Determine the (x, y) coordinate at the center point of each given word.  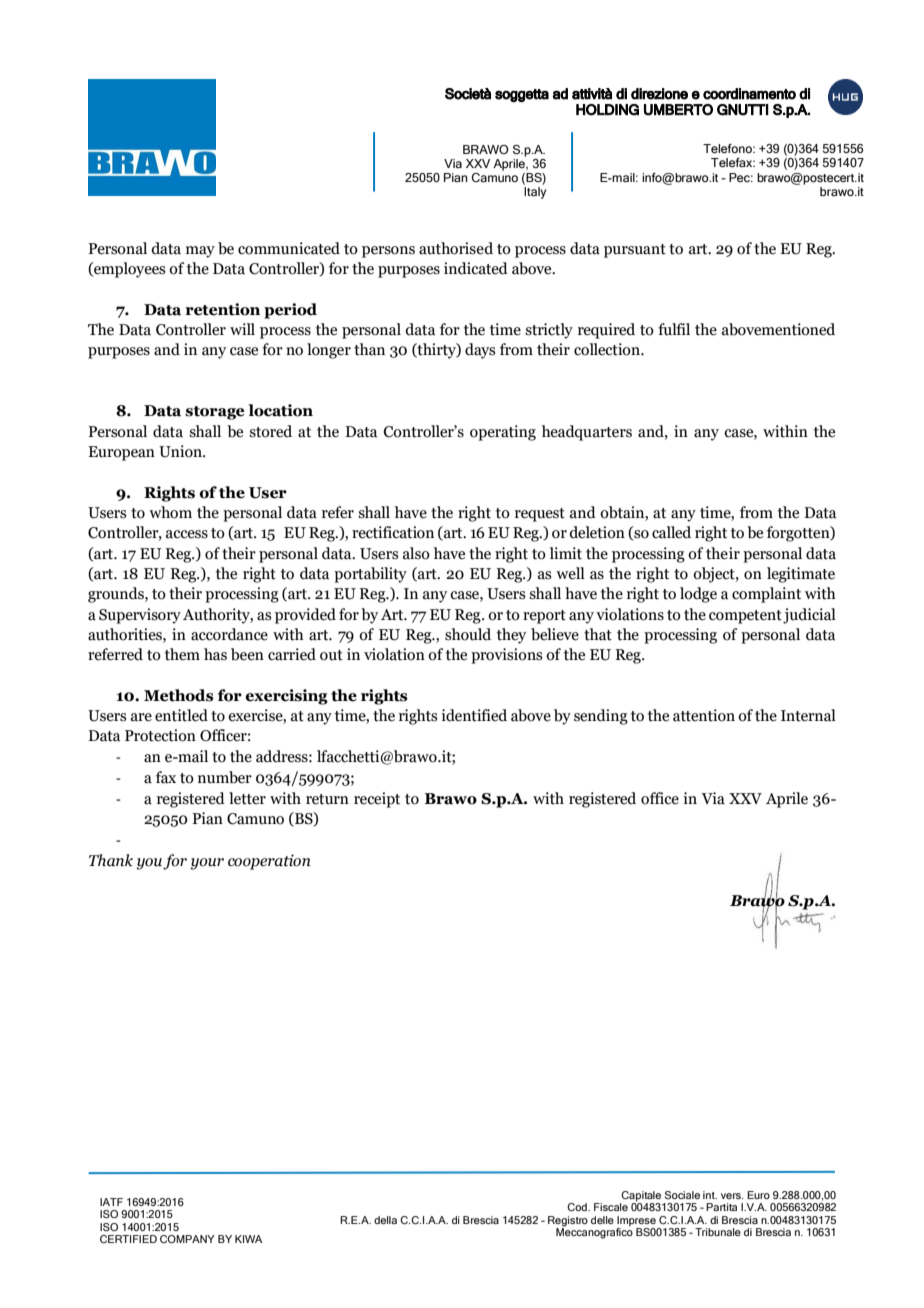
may (200, 252)
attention (704, 715)
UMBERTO (678, 110)
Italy (535, 191)
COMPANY (187, 1239)
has (215, 654)
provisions (507, 656)
